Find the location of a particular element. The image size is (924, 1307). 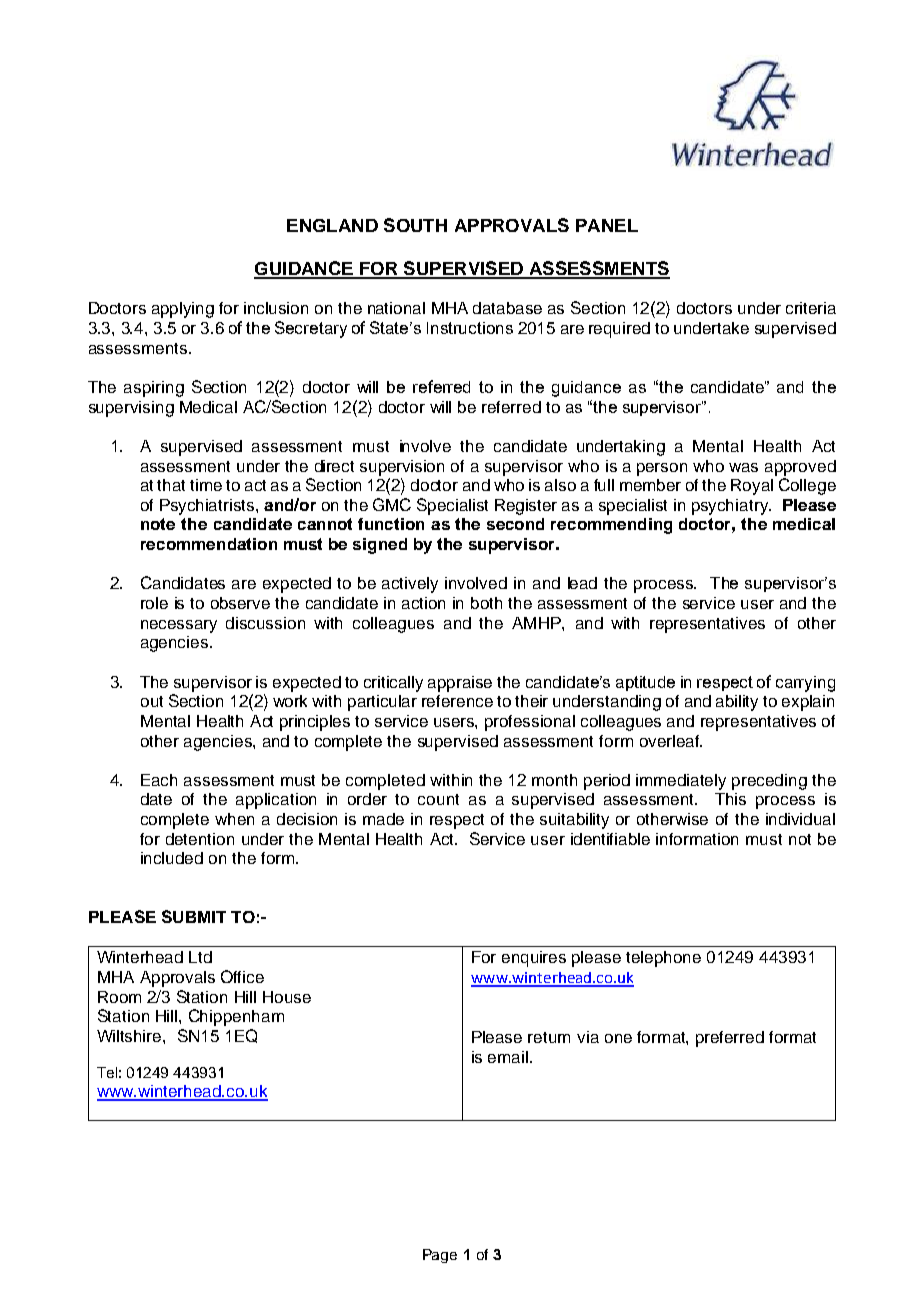

Page is located at coordinates (440, 1256).
